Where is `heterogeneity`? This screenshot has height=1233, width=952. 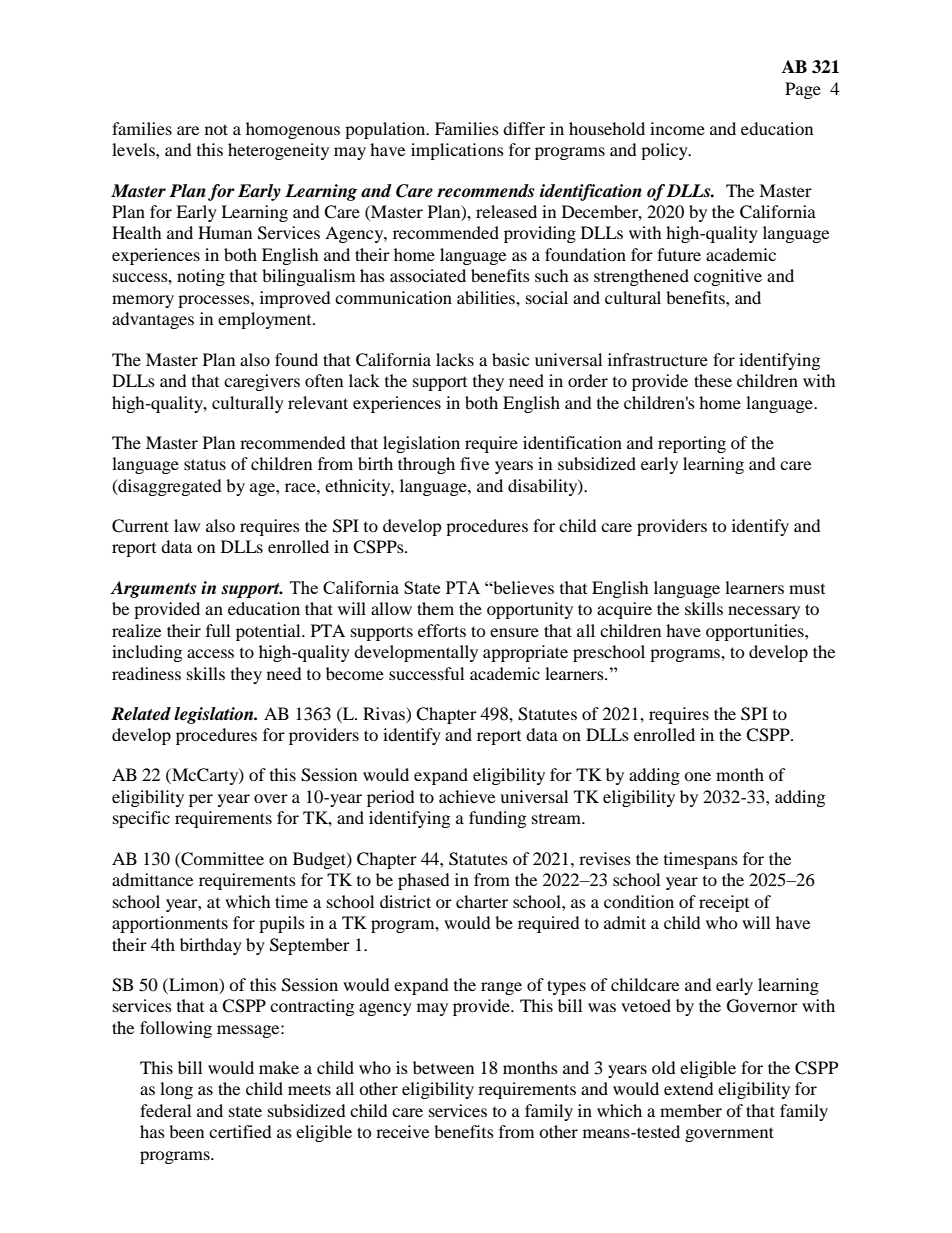
heterogeneity is located at coordinates (278, 151).
